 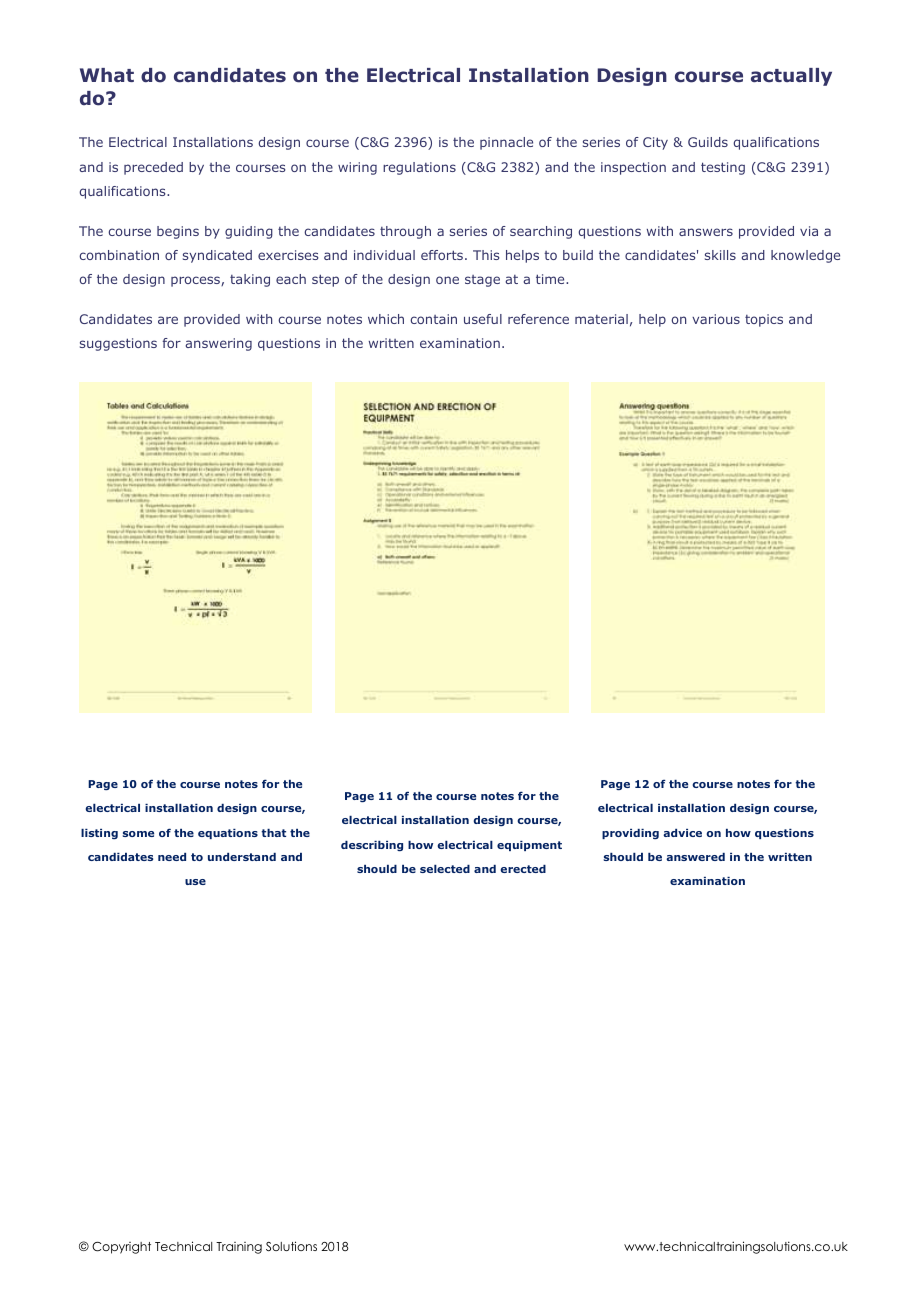 What do you see at coordinates (153, 168) in the screenshot?
I see `preceded` at bounding box center [153, 168].
